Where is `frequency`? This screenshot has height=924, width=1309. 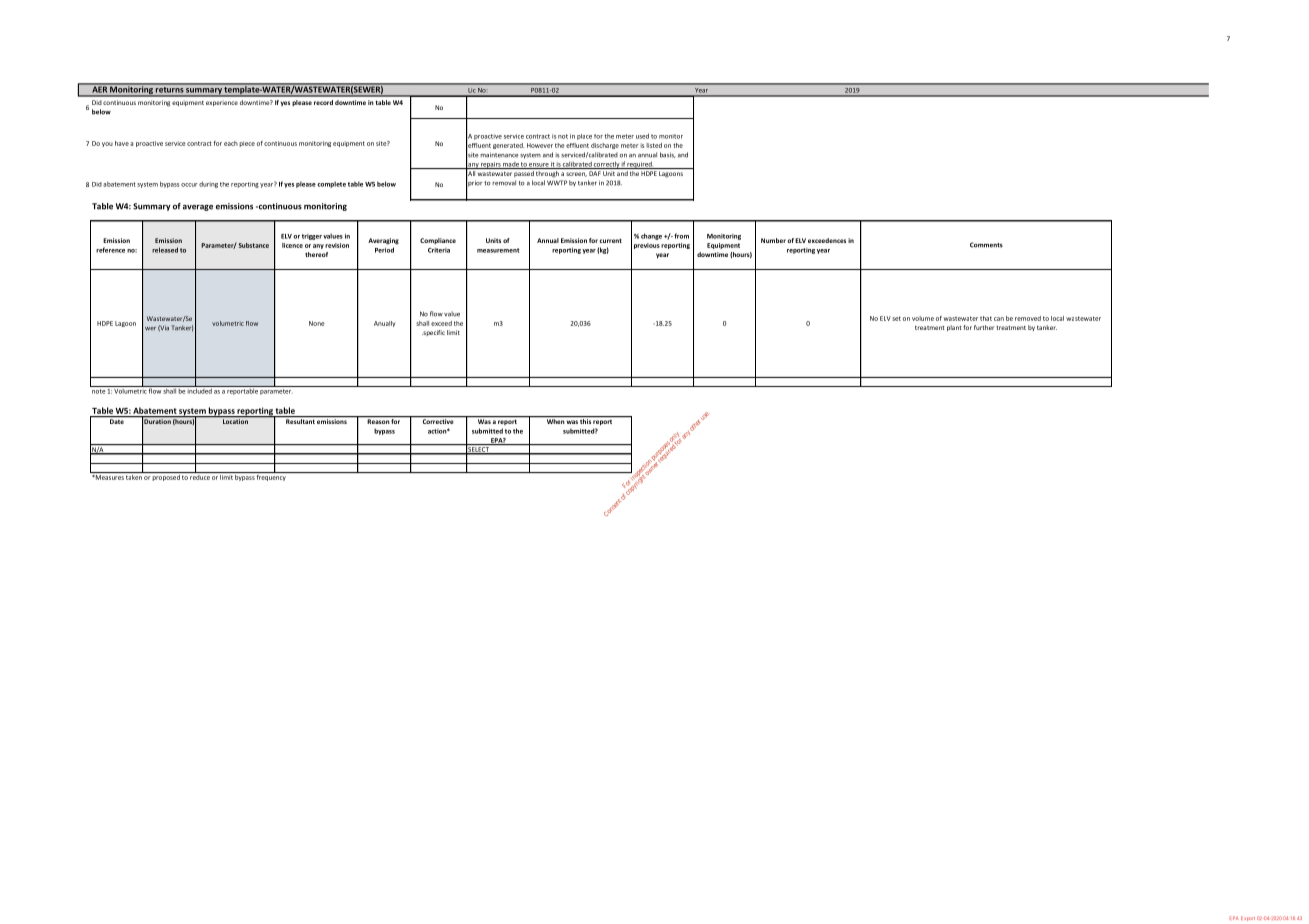
frequency is located at coordinates (271, 476).
